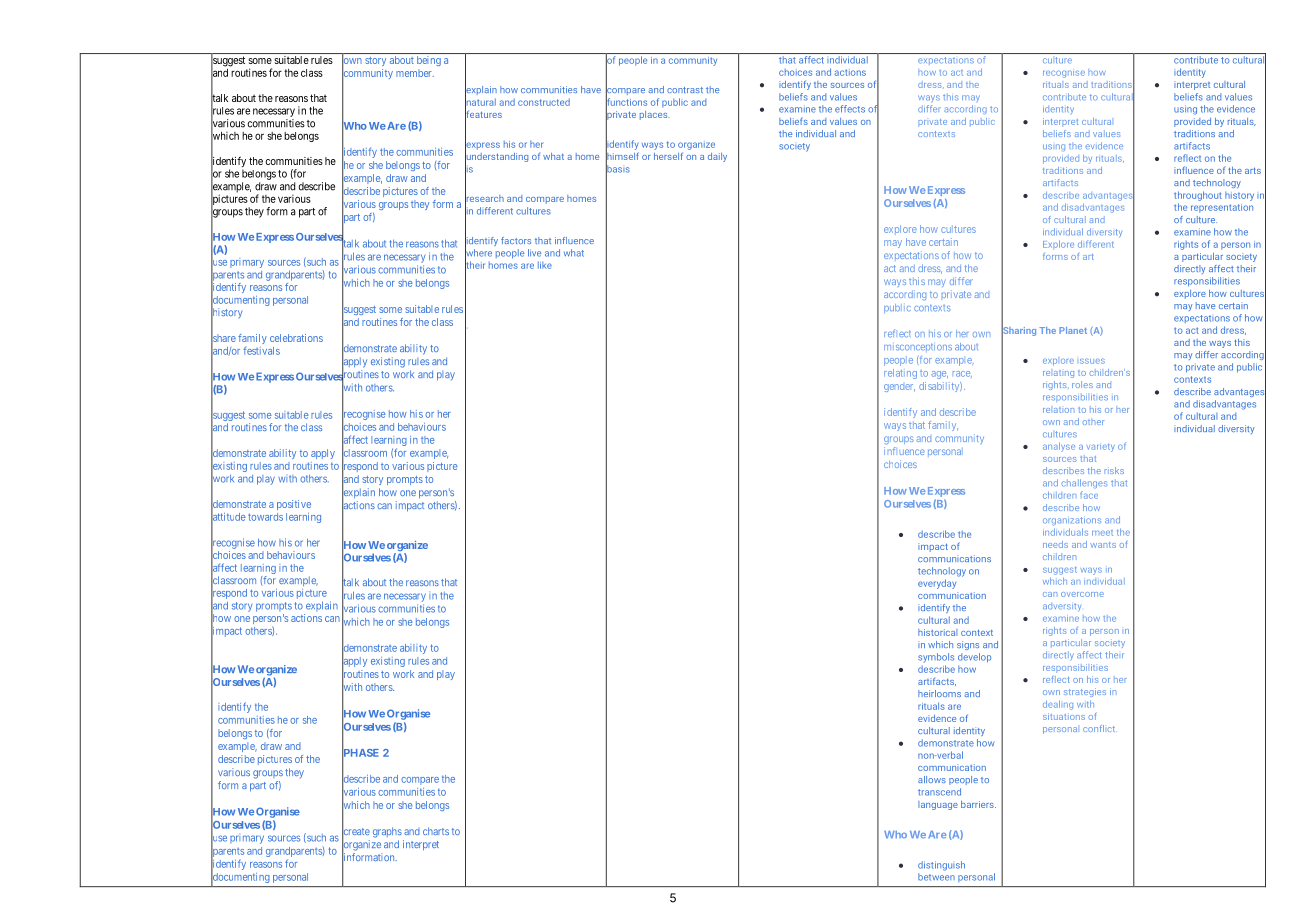 Image resolution: width=1307 pixels, height=924 pixels. What do you see at coordinates (850, 109) in the screenshot?
I see `effects` at bounding box center [850, 109].
